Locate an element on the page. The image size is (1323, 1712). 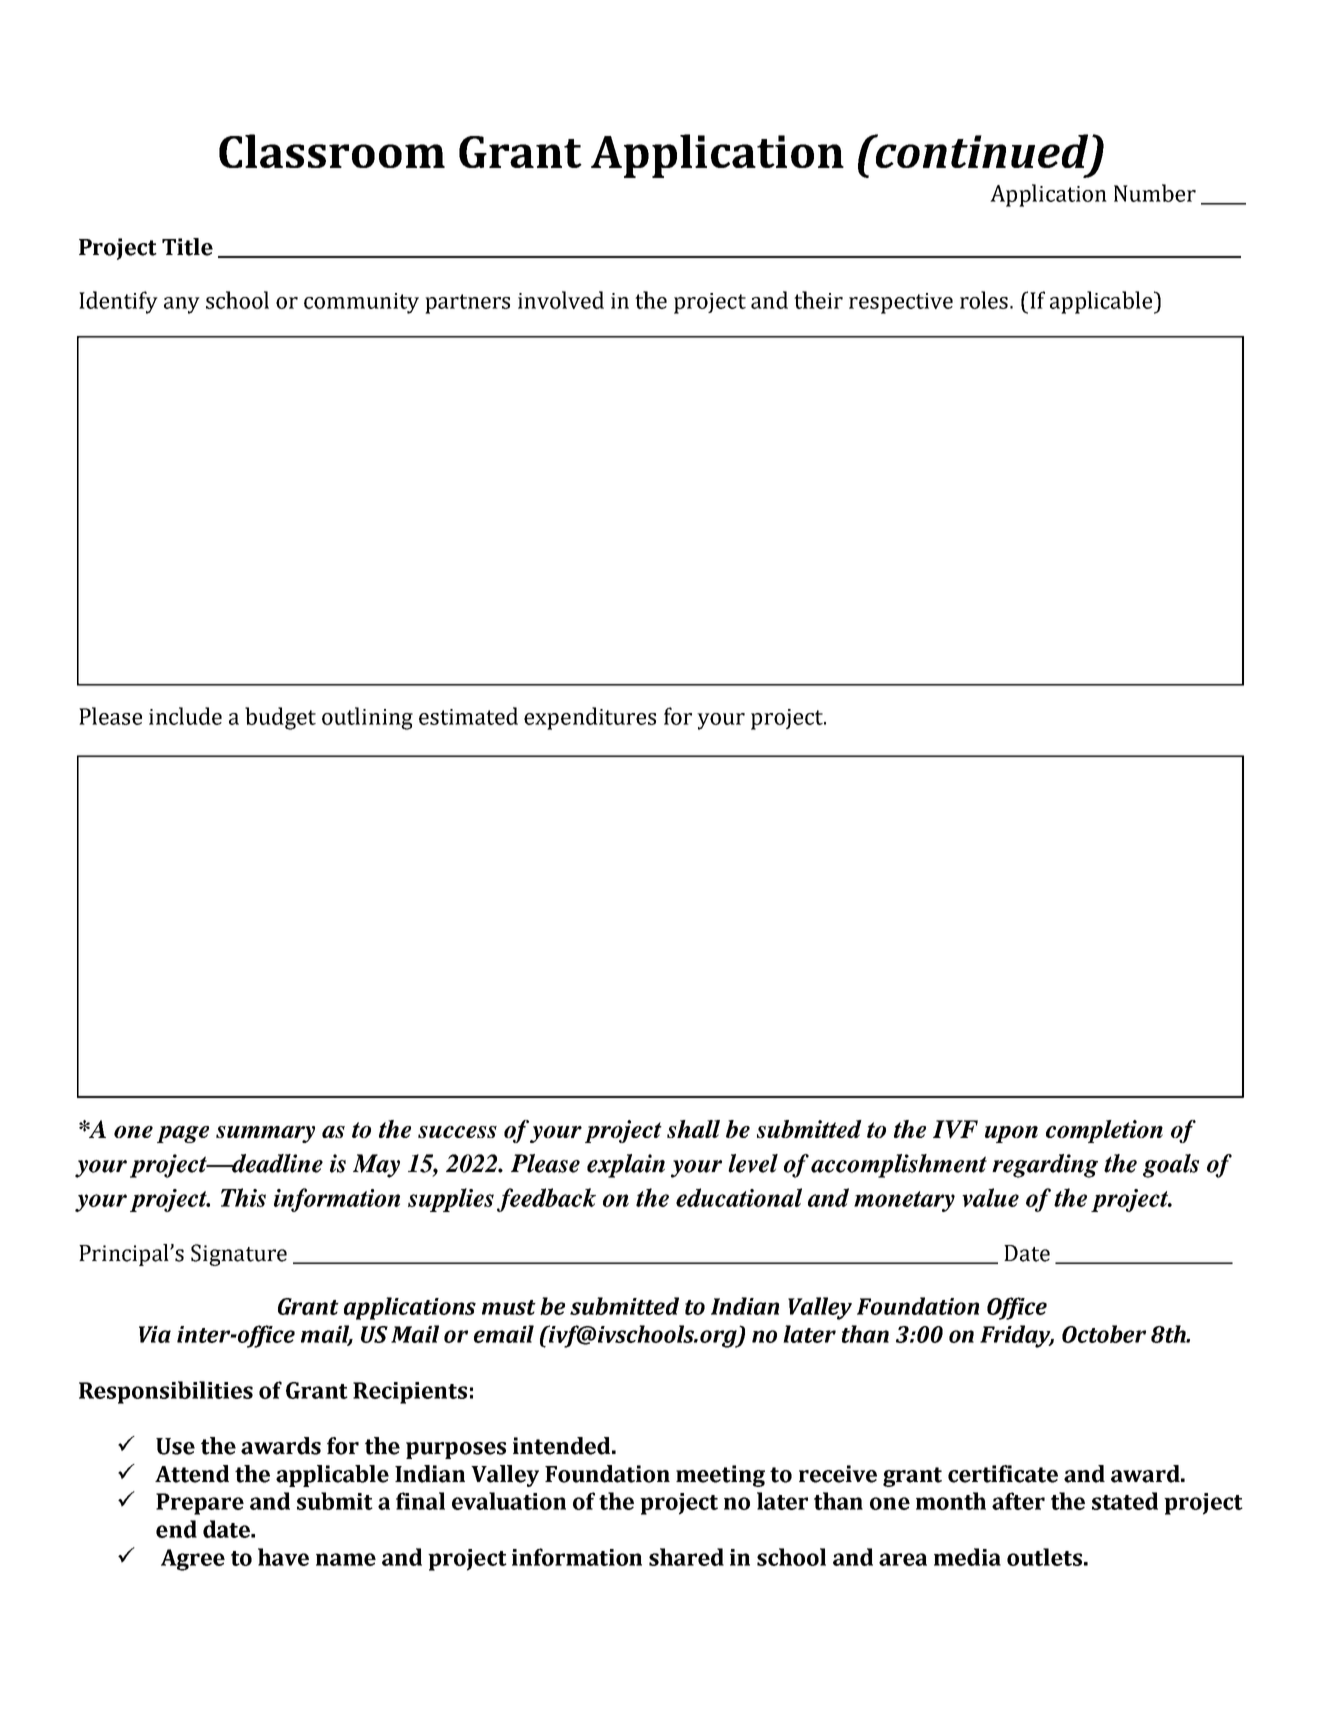
budget is located at coordinates (280, 718).
